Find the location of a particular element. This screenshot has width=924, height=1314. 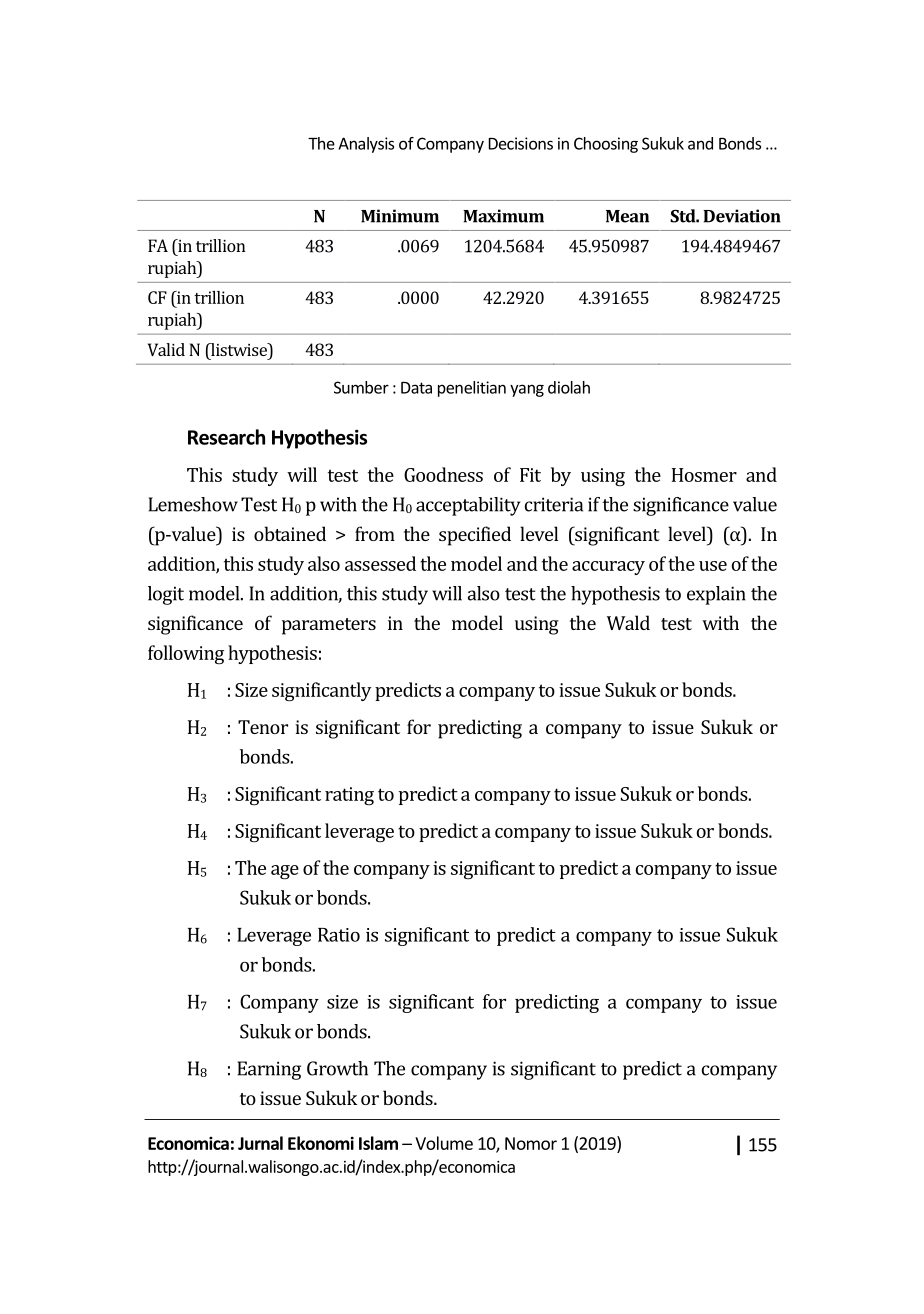

rating is located at coordinates (349, 796).
